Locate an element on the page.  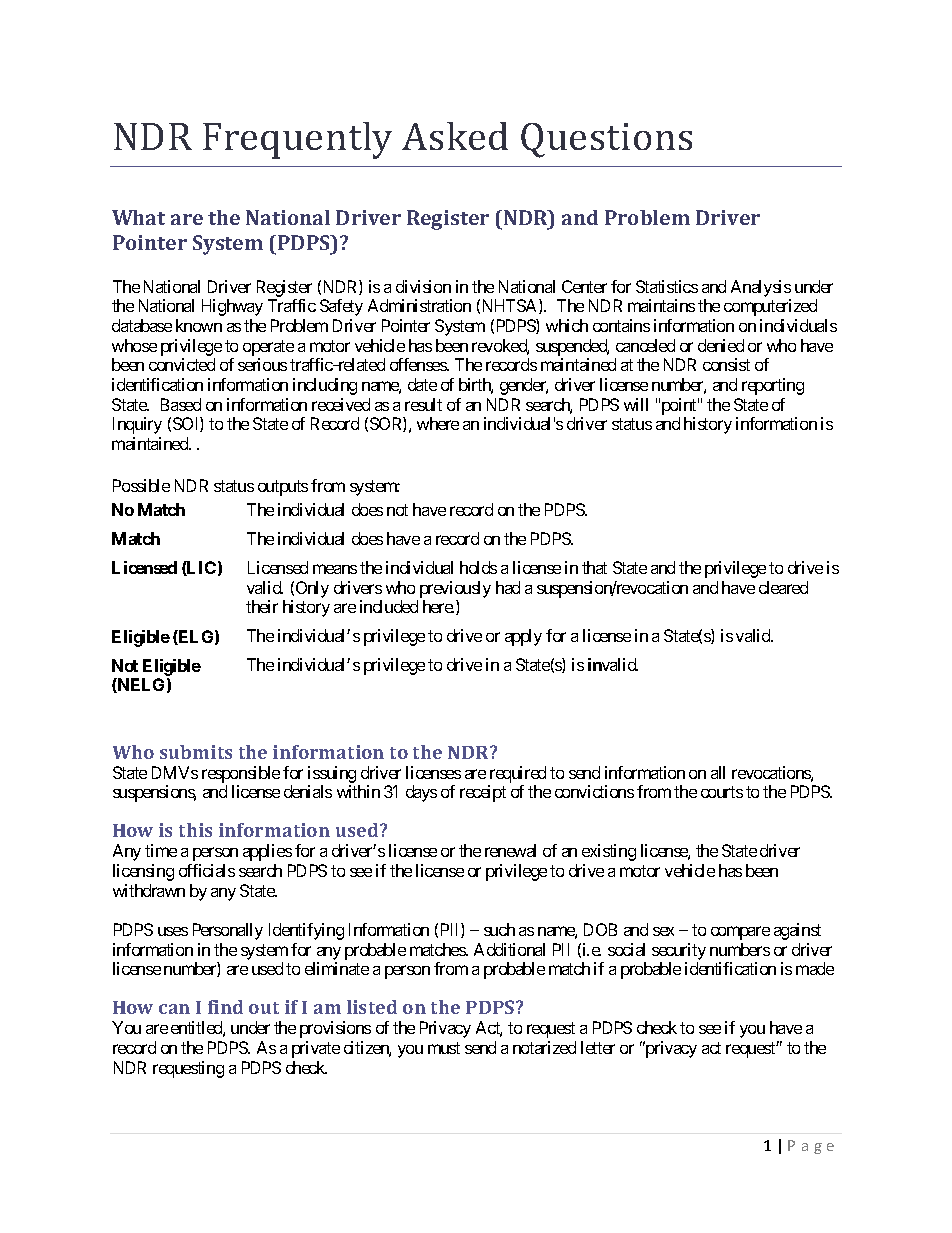
outputs is located at coordinates (283, 488).
